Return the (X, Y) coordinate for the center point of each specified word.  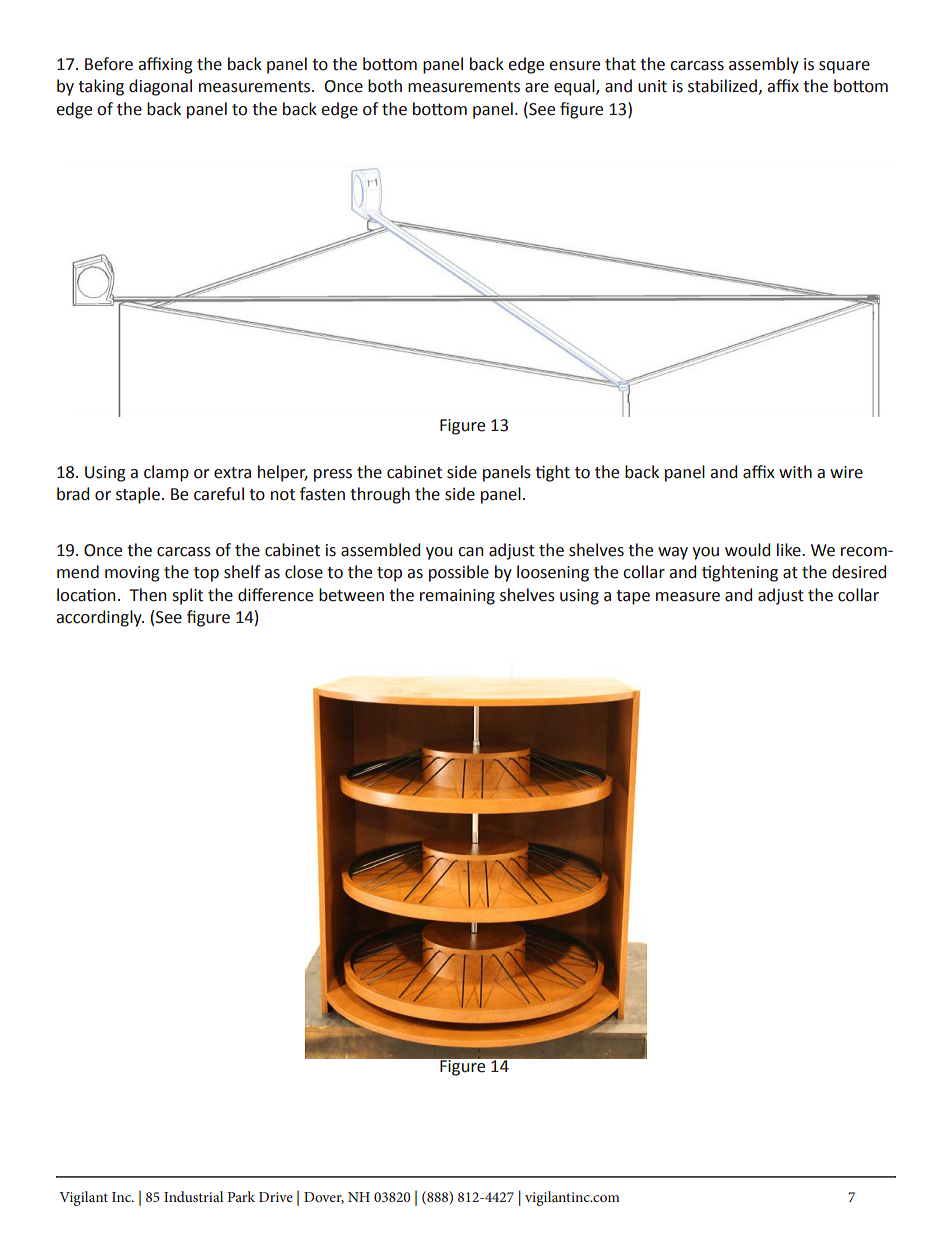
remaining (457, 597)
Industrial (193, 1196)
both (385, 86)
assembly (764, 65)
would (747, 550)
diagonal (160, 87)
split (187, 596)
